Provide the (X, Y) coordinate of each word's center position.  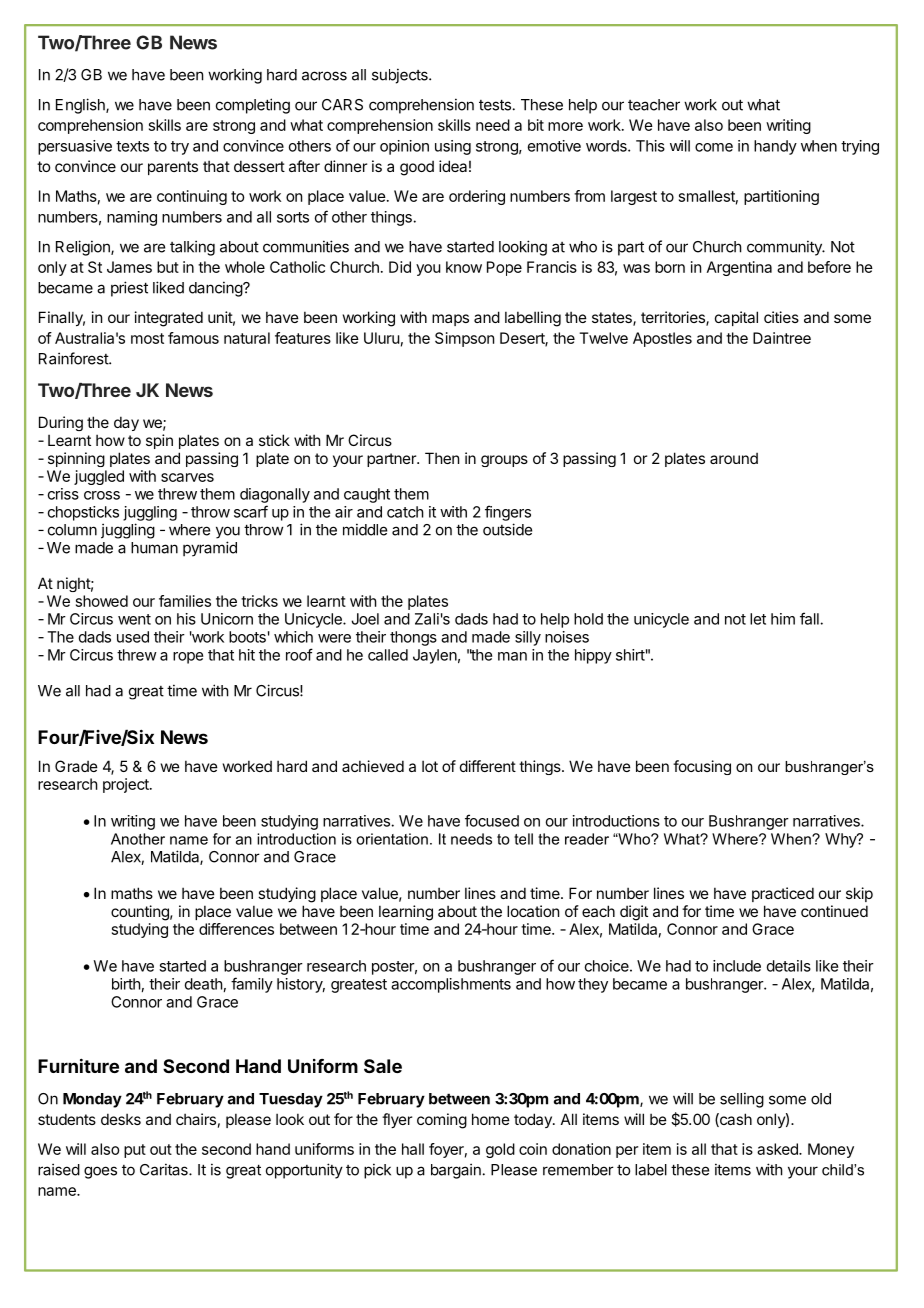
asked (778, 1149)
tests (495, 105)
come (714, 147)
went (134, 619)
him (783, 619)
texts (132, 146)
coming (442, 1121)
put (135, 1151)
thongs (413, 638)
